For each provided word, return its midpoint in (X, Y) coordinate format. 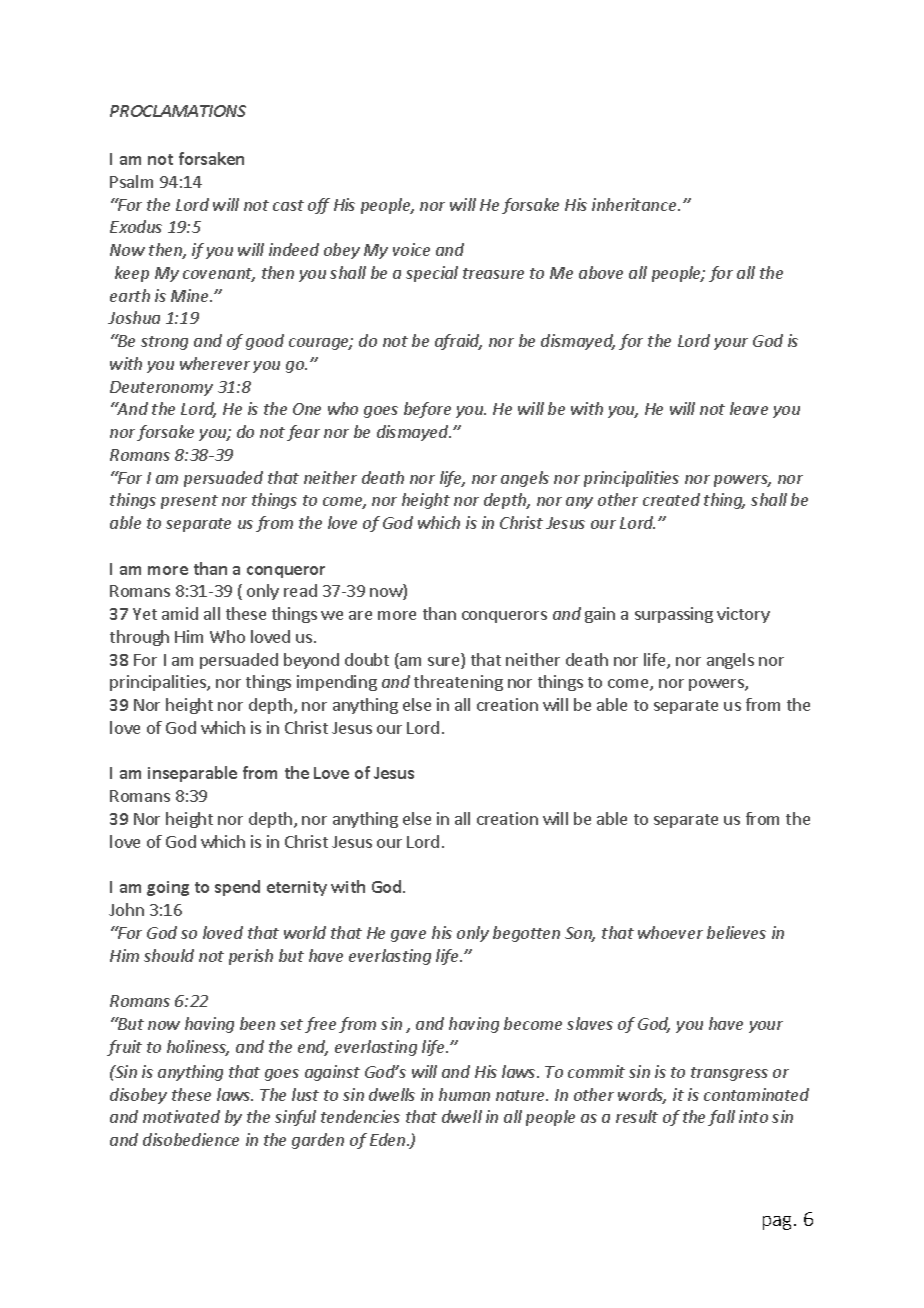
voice (411, 249)
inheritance (635, 204)
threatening (458, 683)
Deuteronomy (161, 388)
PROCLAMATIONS (178, 111)
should (169, 955)
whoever (670, 932)
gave (408, 936)
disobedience (191, 1139)
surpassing (674, 615)
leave (749, 408)
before (427, 410)
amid (180, 613)
